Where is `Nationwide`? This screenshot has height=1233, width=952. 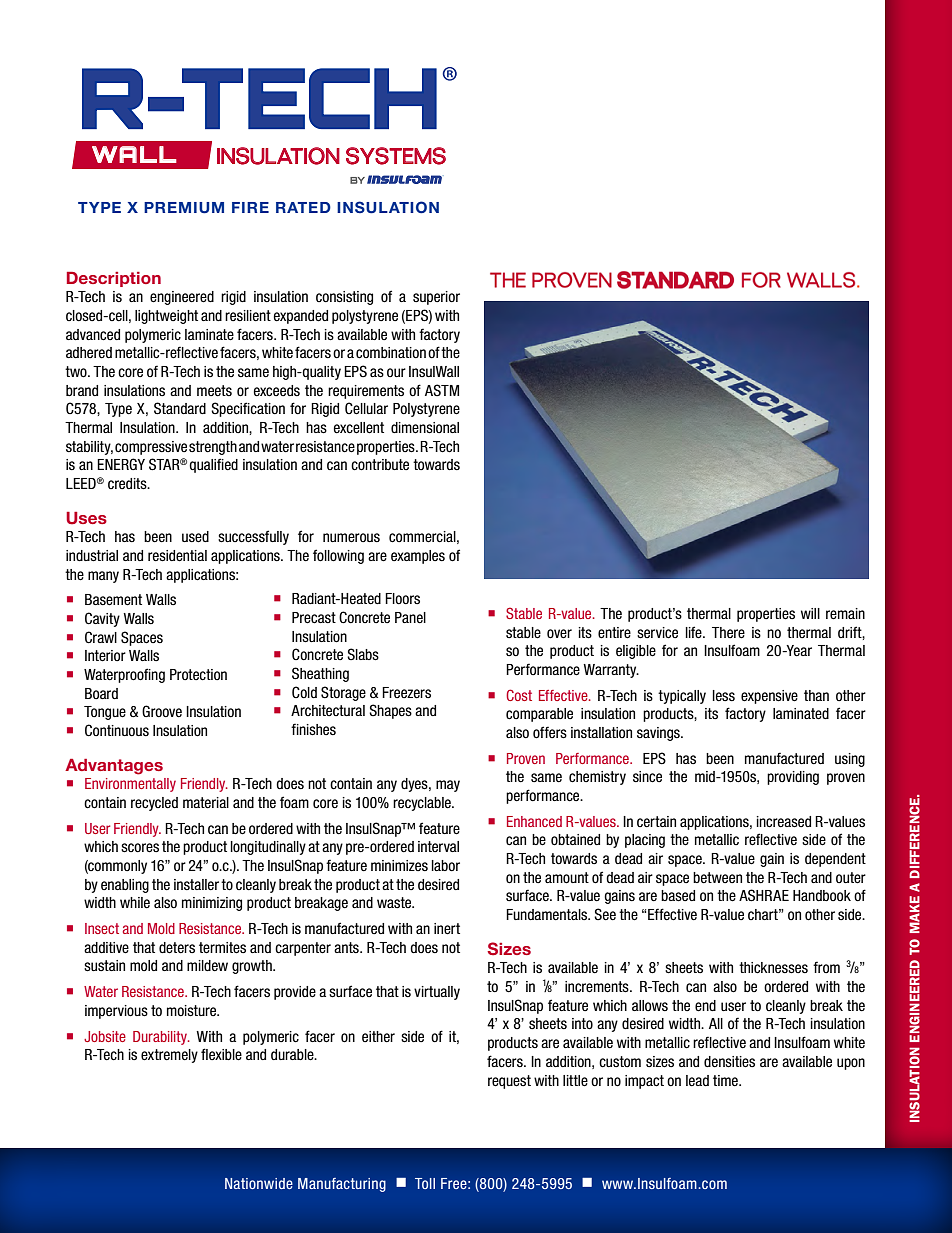 Nationwide is located at coordinates (259, 1183).
